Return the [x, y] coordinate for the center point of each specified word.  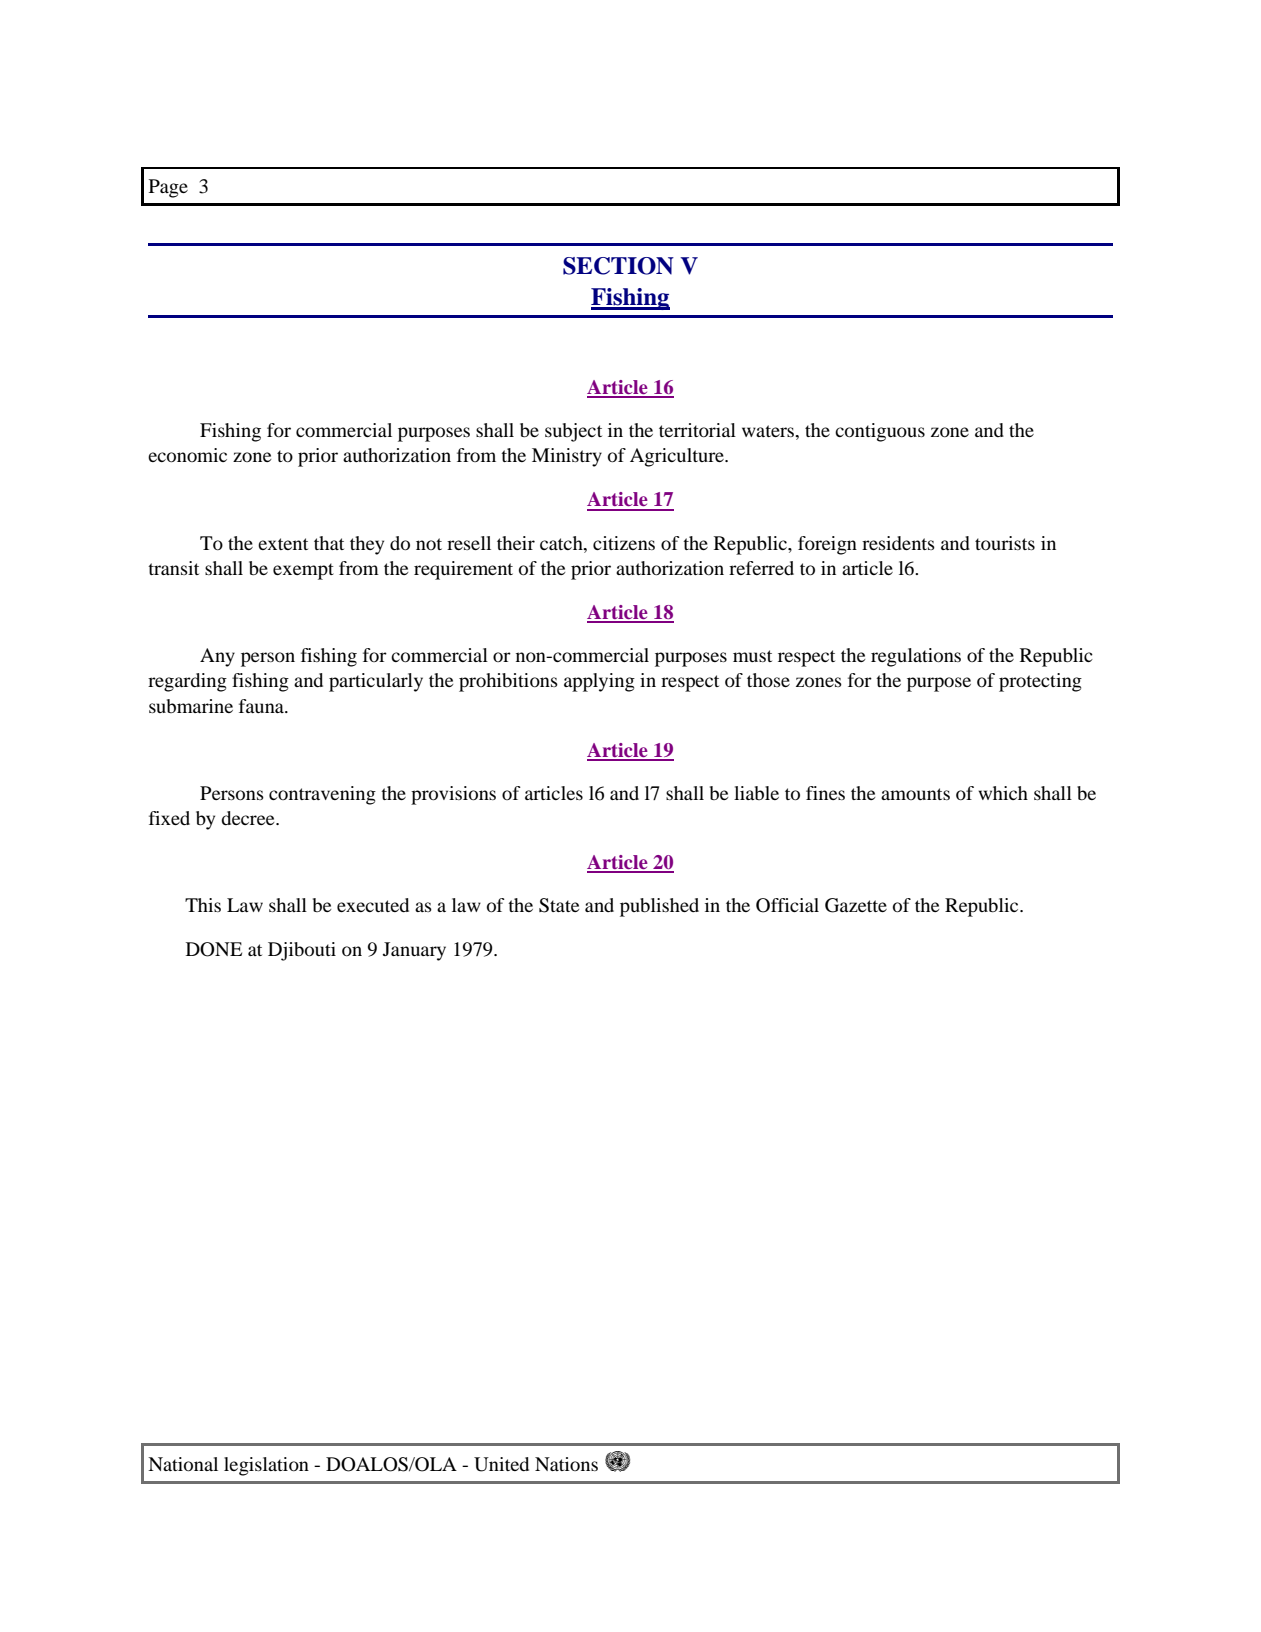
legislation [266, 1466]
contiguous [880, 432]
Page [168, 188]
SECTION [618, 266]
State [559, 905]
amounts [915, 794]
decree [249, 818]
